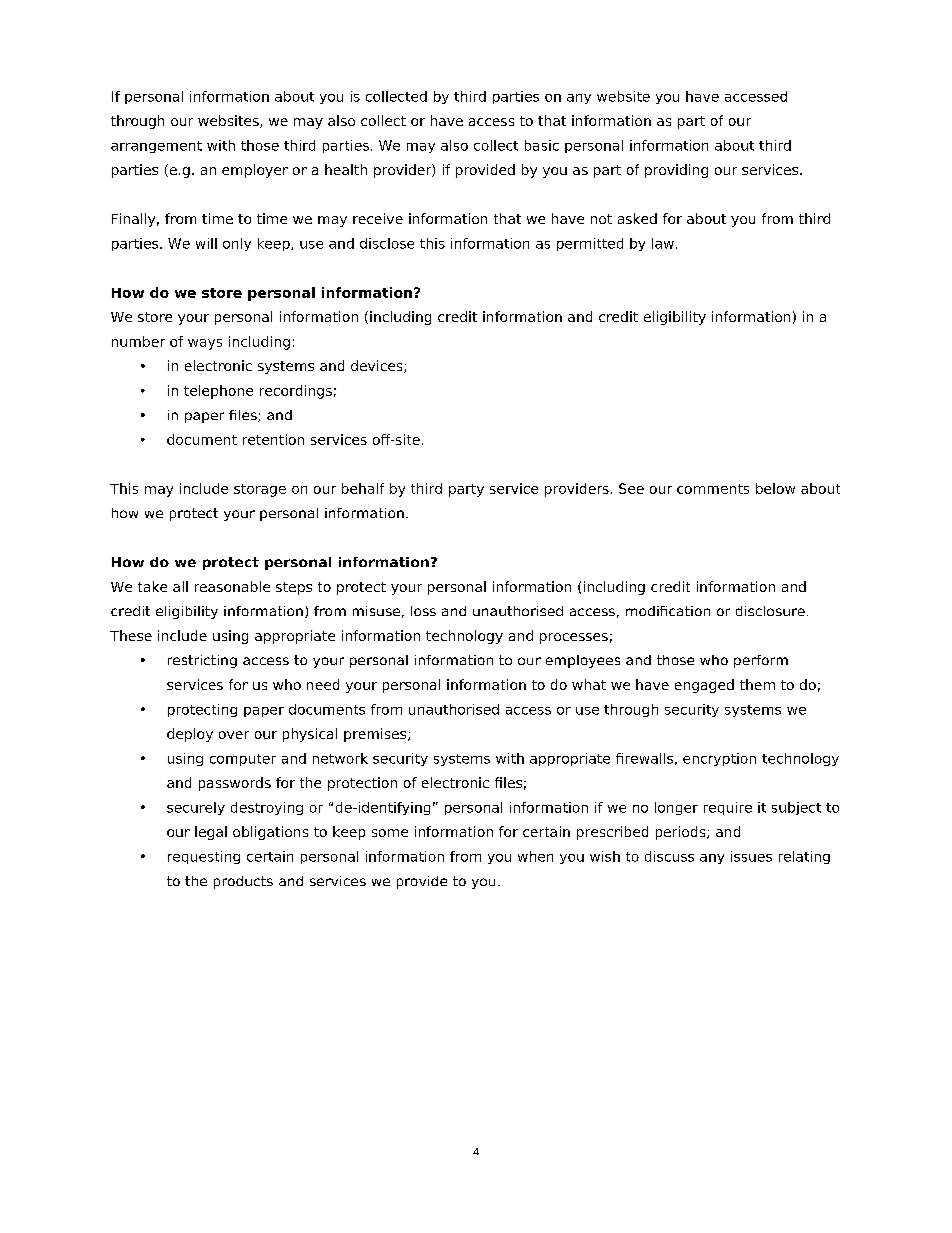 The image size is (952, 1233). I want to click on providing, so click(676, 171).
